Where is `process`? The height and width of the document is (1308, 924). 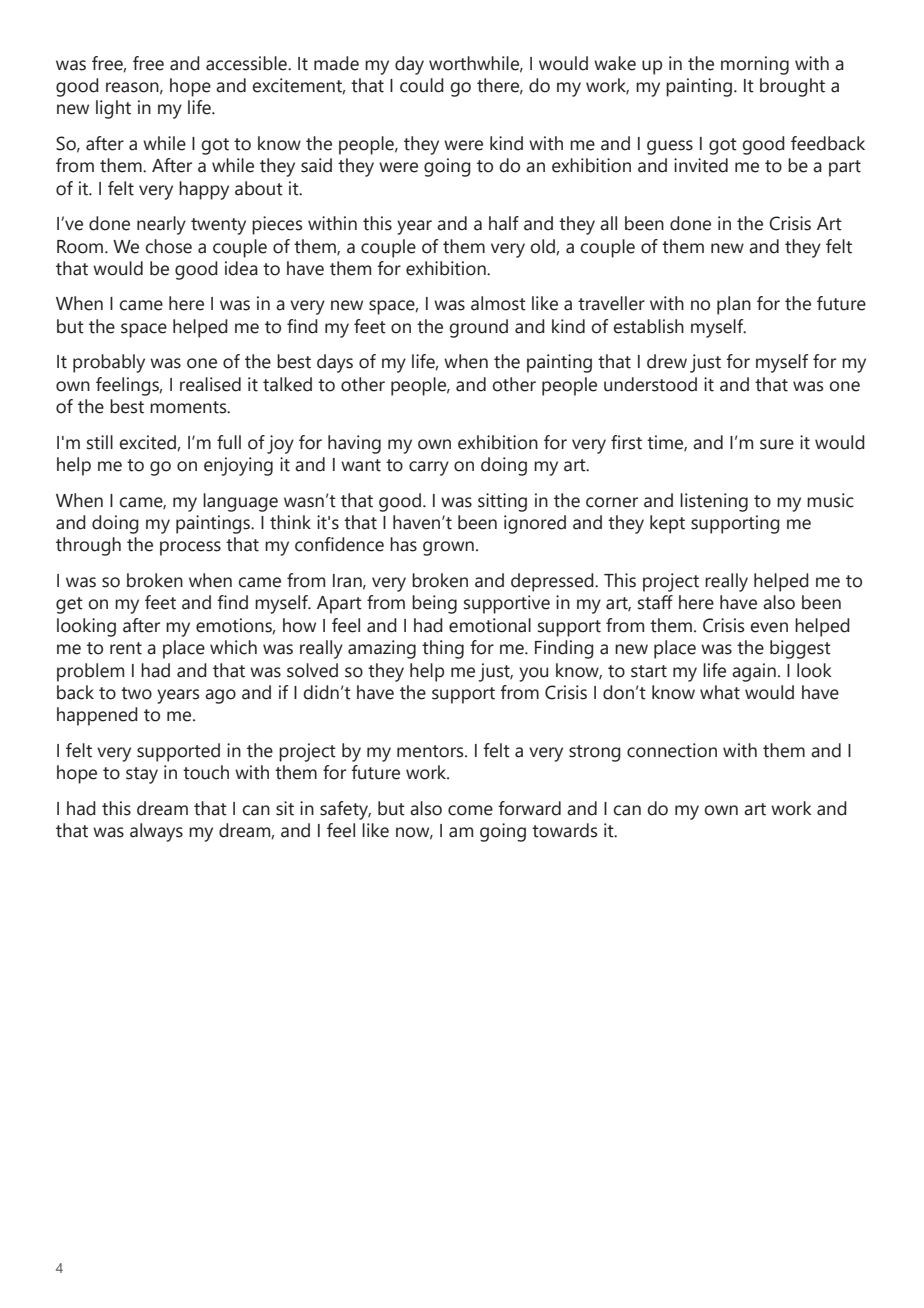 process is located at coordinates (190, 548).
